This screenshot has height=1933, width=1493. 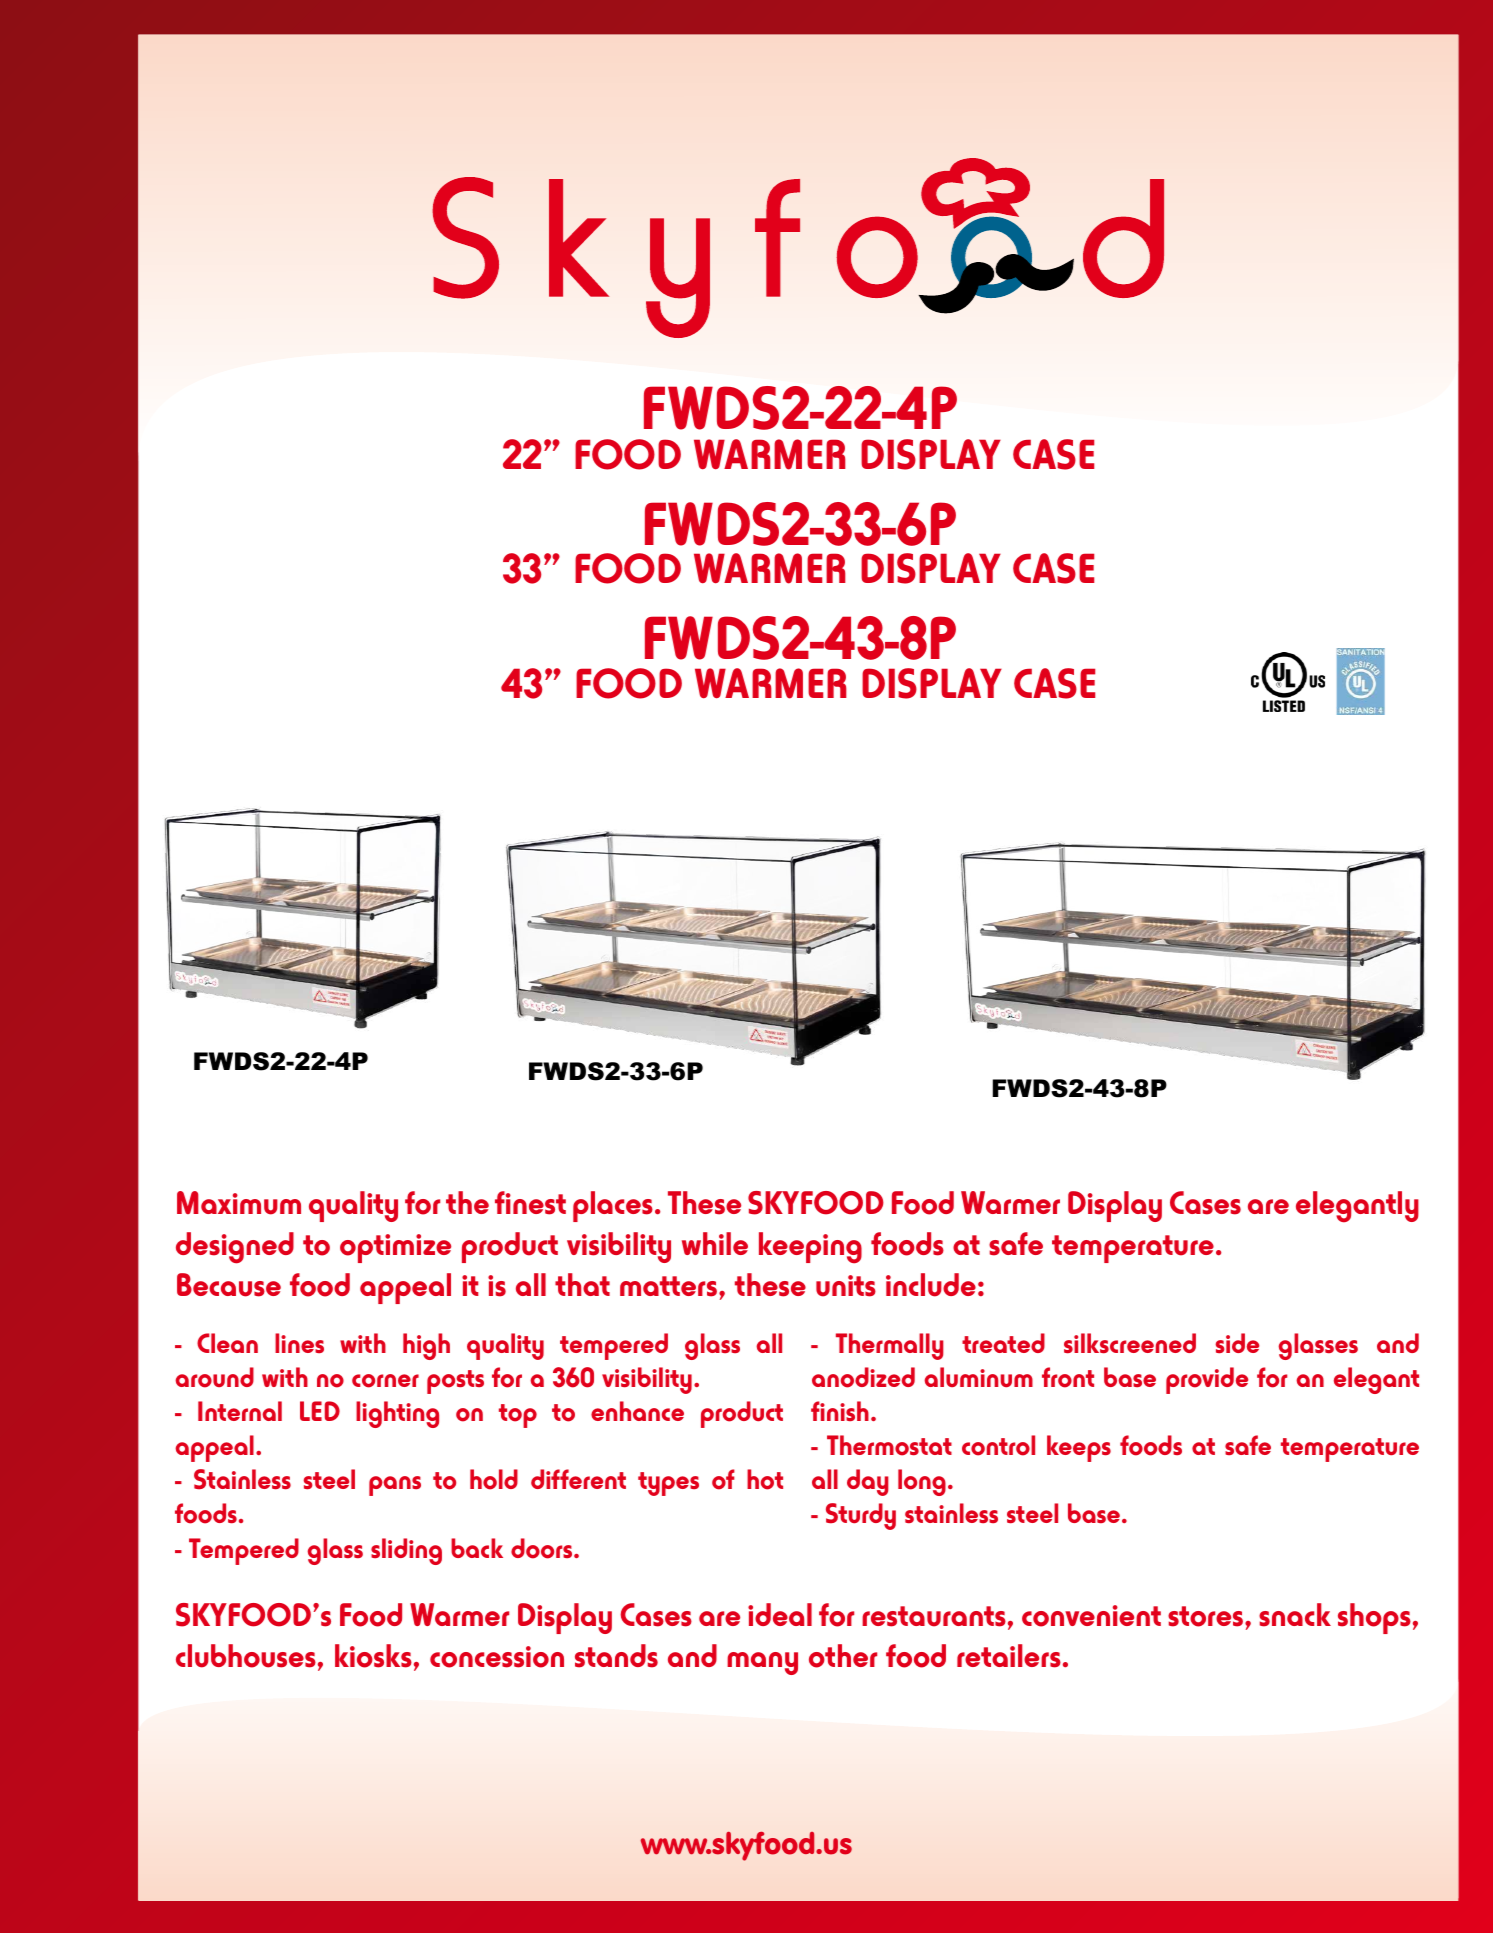 What do you see at coordinates (810, 1248) in the screenshot?
I see `keeping` at bounding box center [810, 1248].
